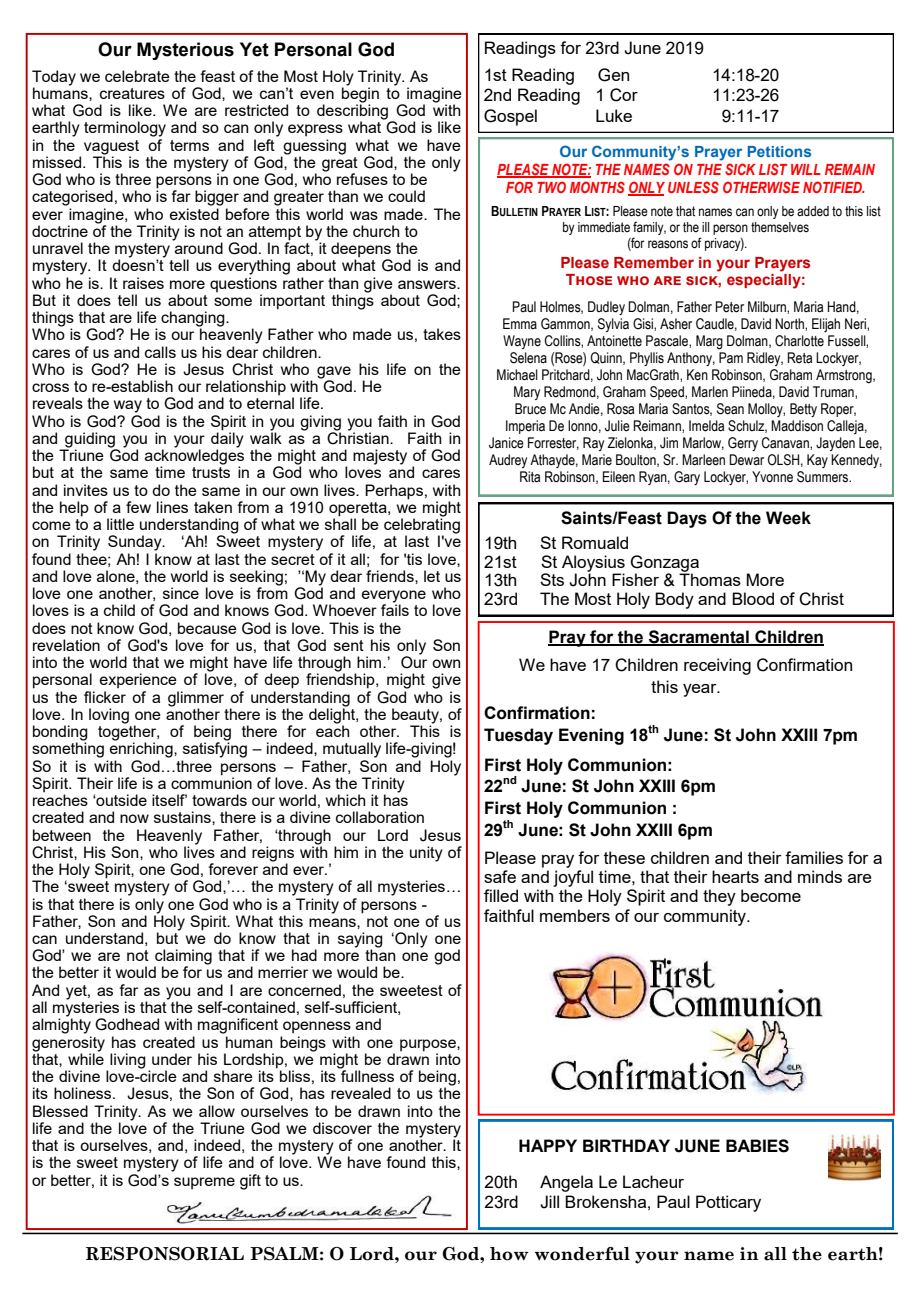  I want to click on experience, so click(138, 680).
